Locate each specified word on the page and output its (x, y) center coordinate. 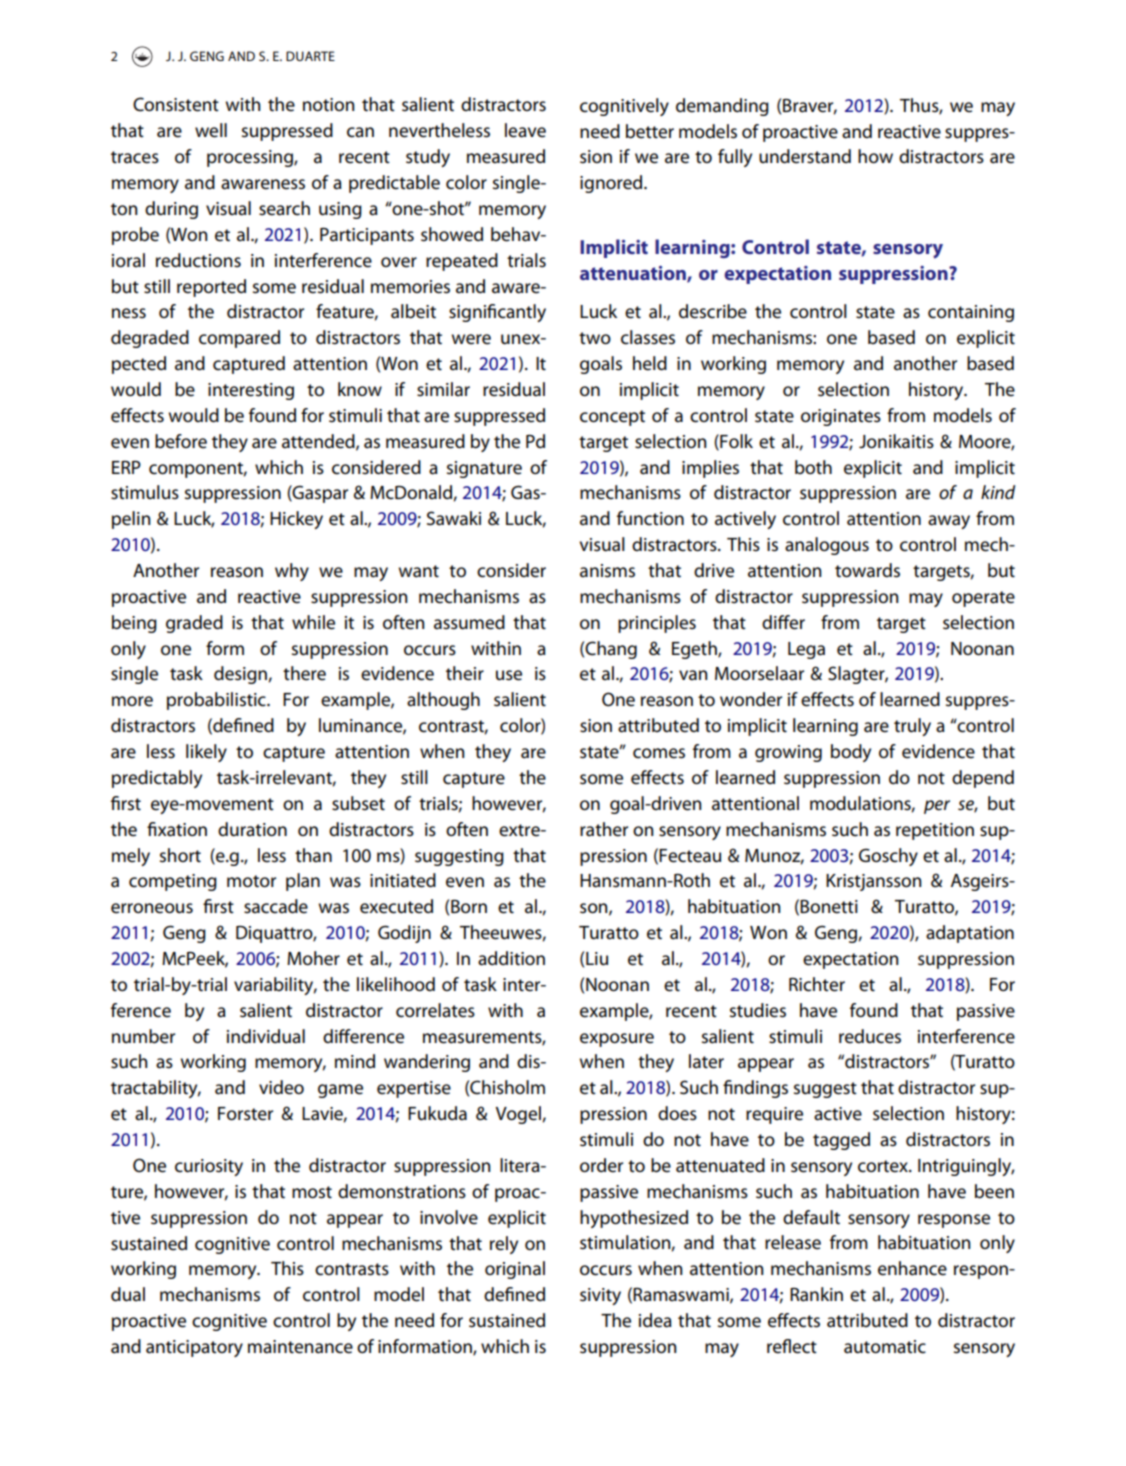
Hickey (296, 520)
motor (251, 881)
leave (525, 130)
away (949, 522)
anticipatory (194, 1348)
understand (805, 156)
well (211, 130)
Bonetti (829, 907)
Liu (597, 958)
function (650, 518)
